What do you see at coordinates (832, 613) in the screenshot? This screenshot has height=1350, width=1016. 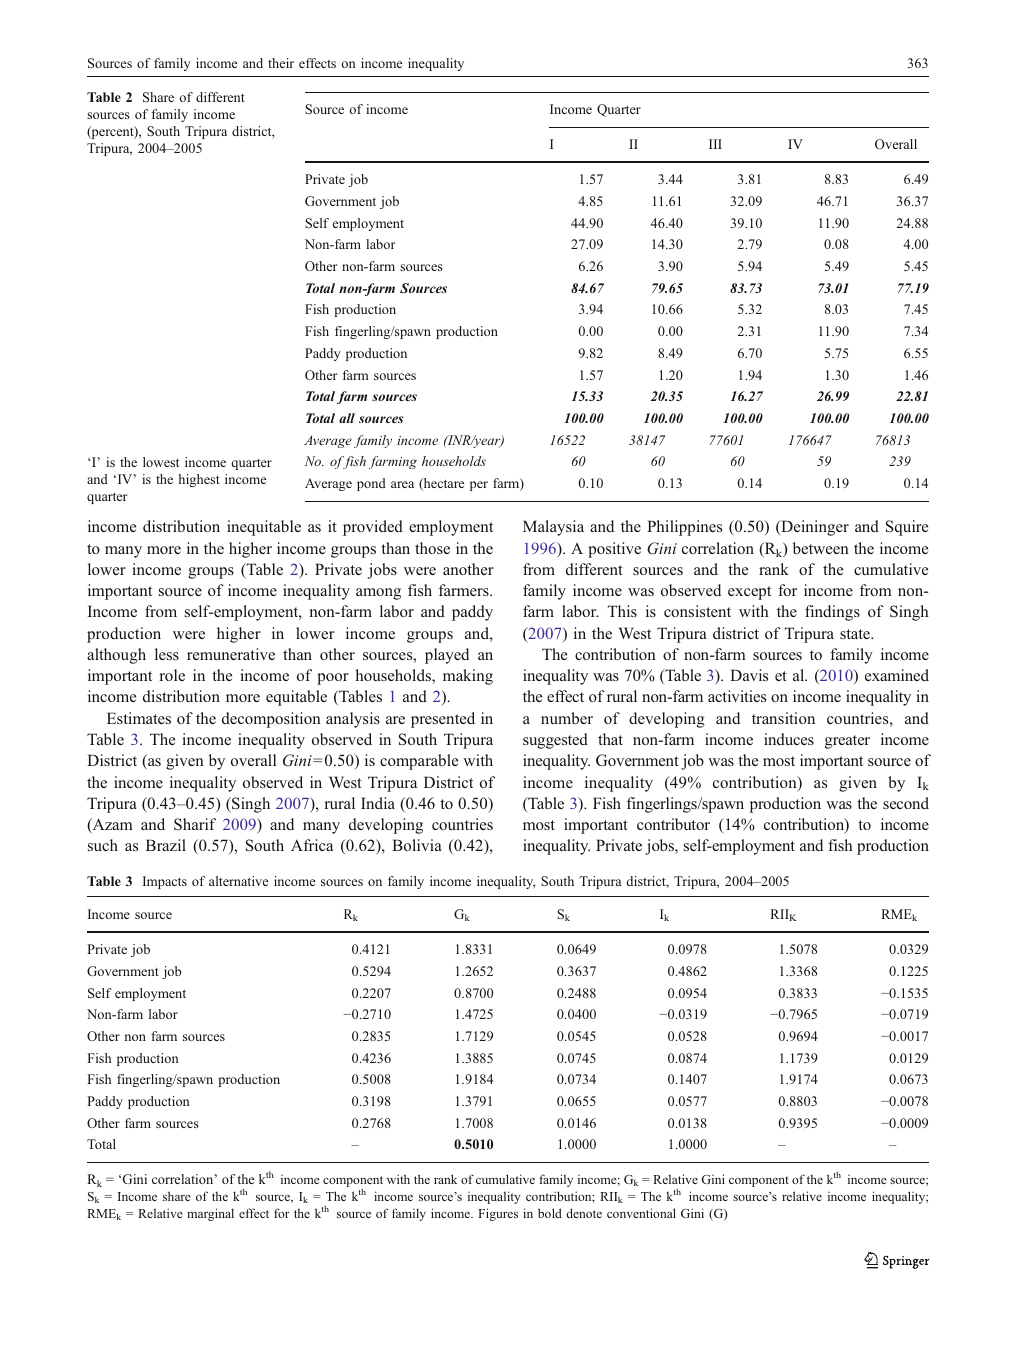 I see `findings` at bounding box center [832, 613].
